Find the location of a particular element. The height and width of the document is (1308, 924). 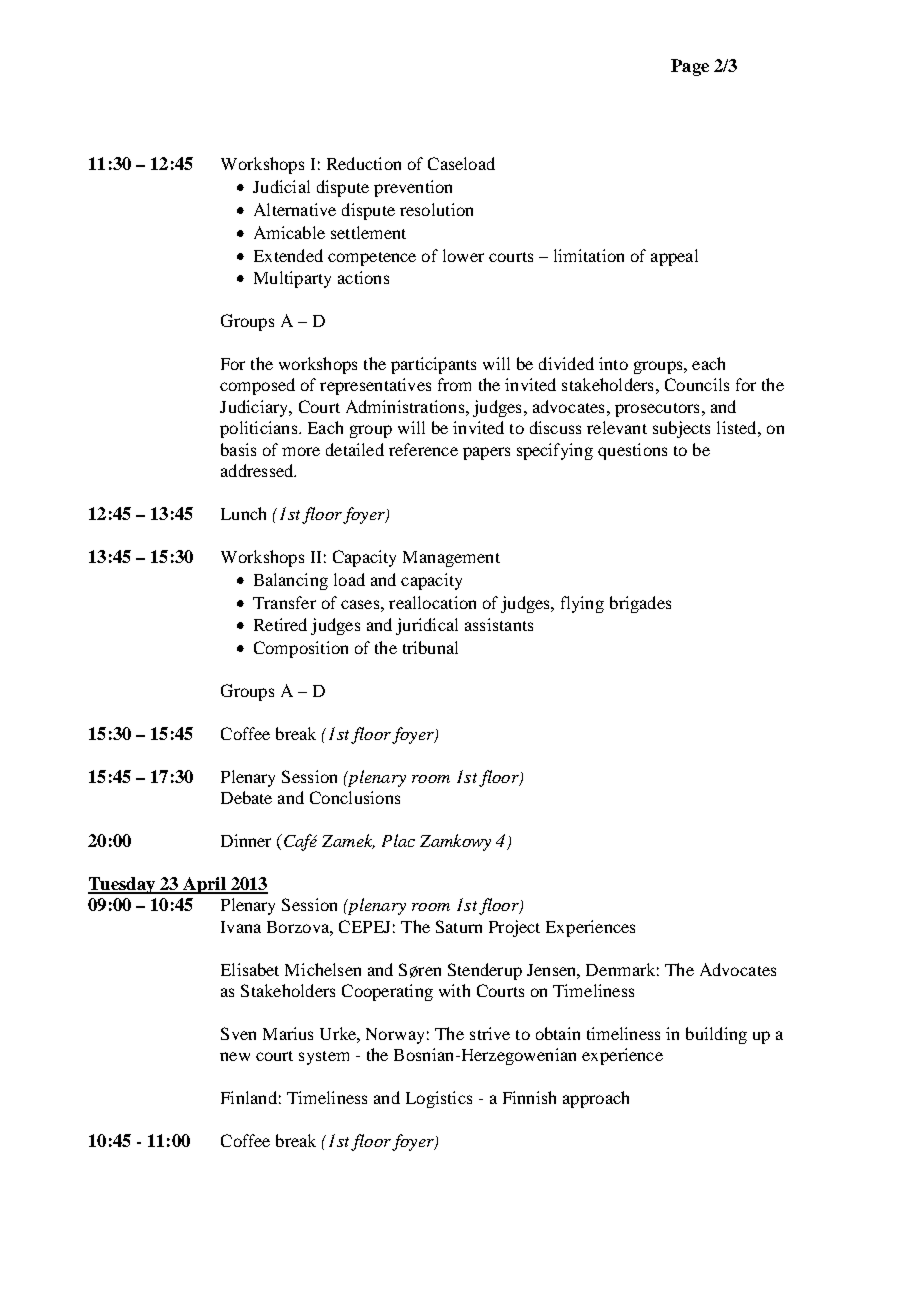

Reduction is located at coordinates (364, 163).
